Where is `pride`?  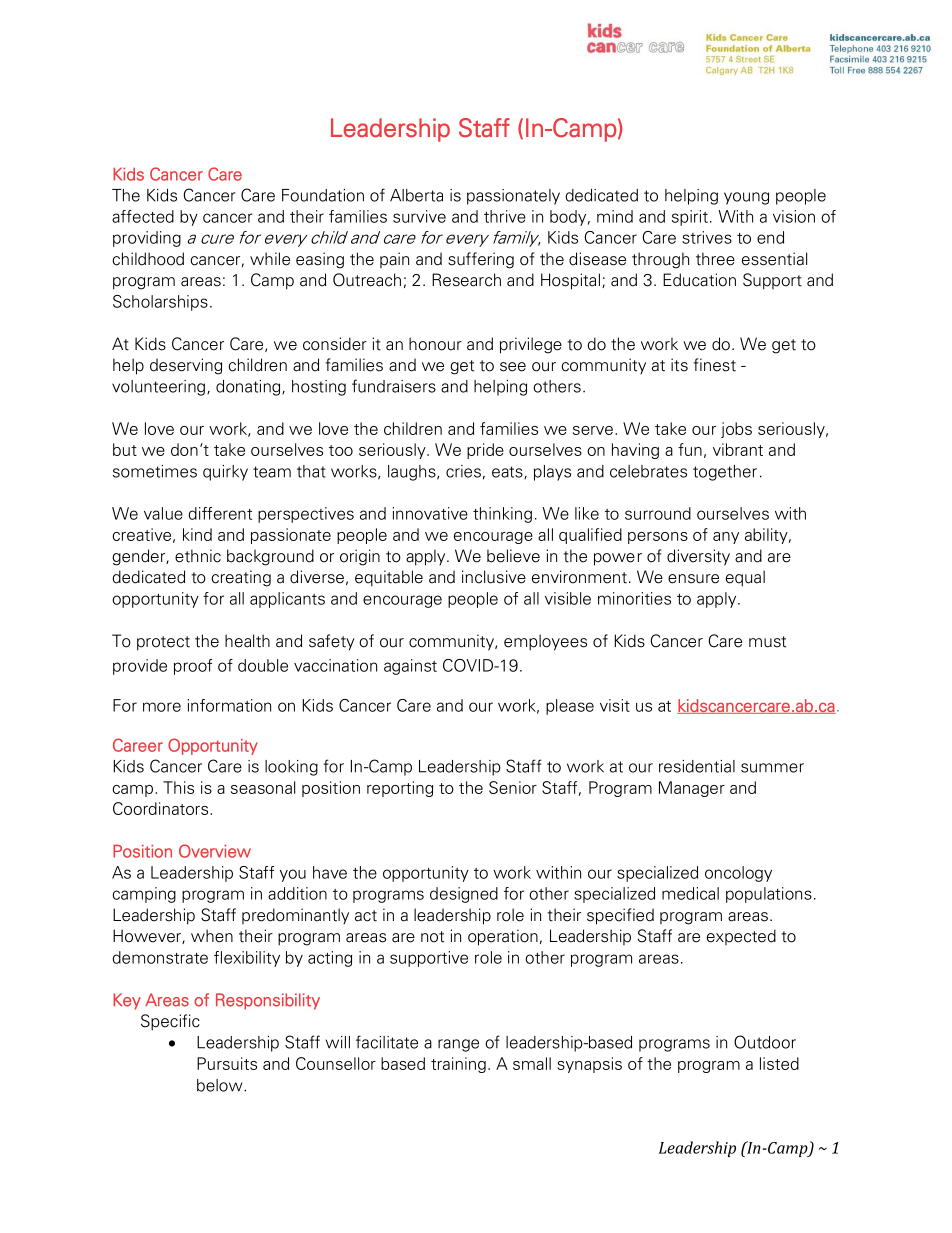
pride is located at coordinates (485, 451).
